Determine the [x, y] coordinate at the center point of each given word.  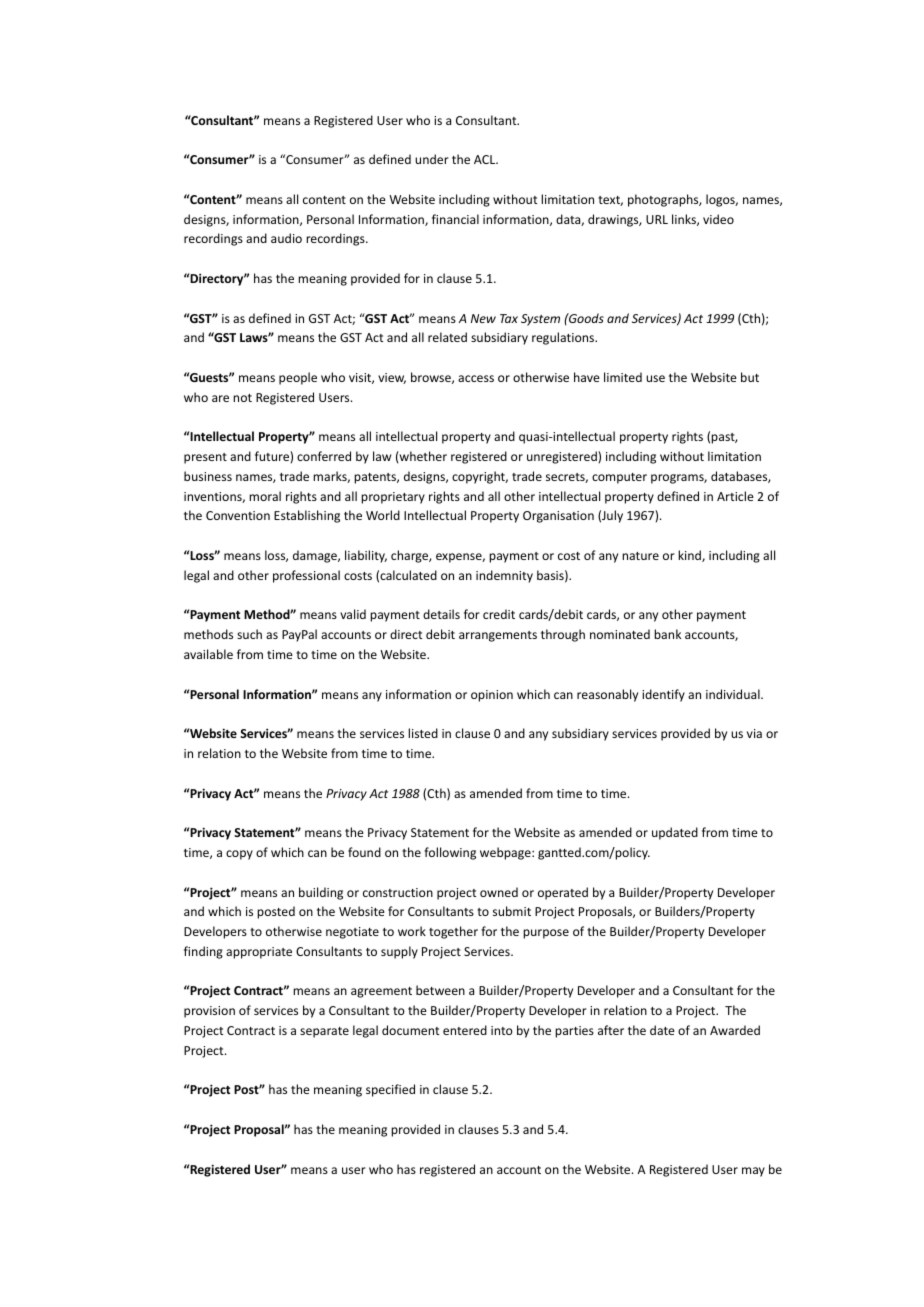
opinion [492, 696]
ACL [486, 159]
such [249, 634]
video [718, 219]
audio [286, 238]
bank [667, 634]
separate [324, 1032]
